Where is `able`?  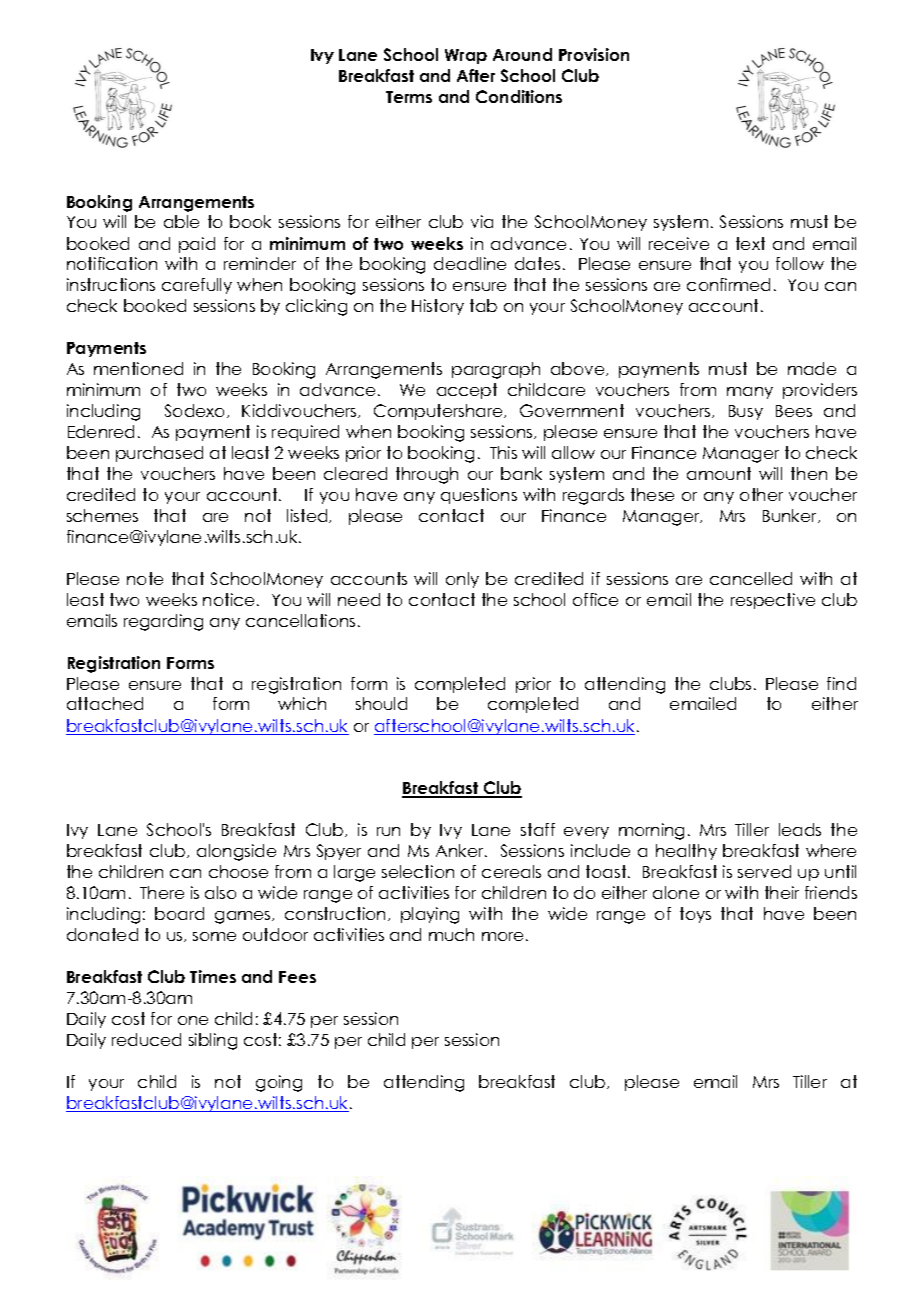 able is located at coordinates (181, 221).
